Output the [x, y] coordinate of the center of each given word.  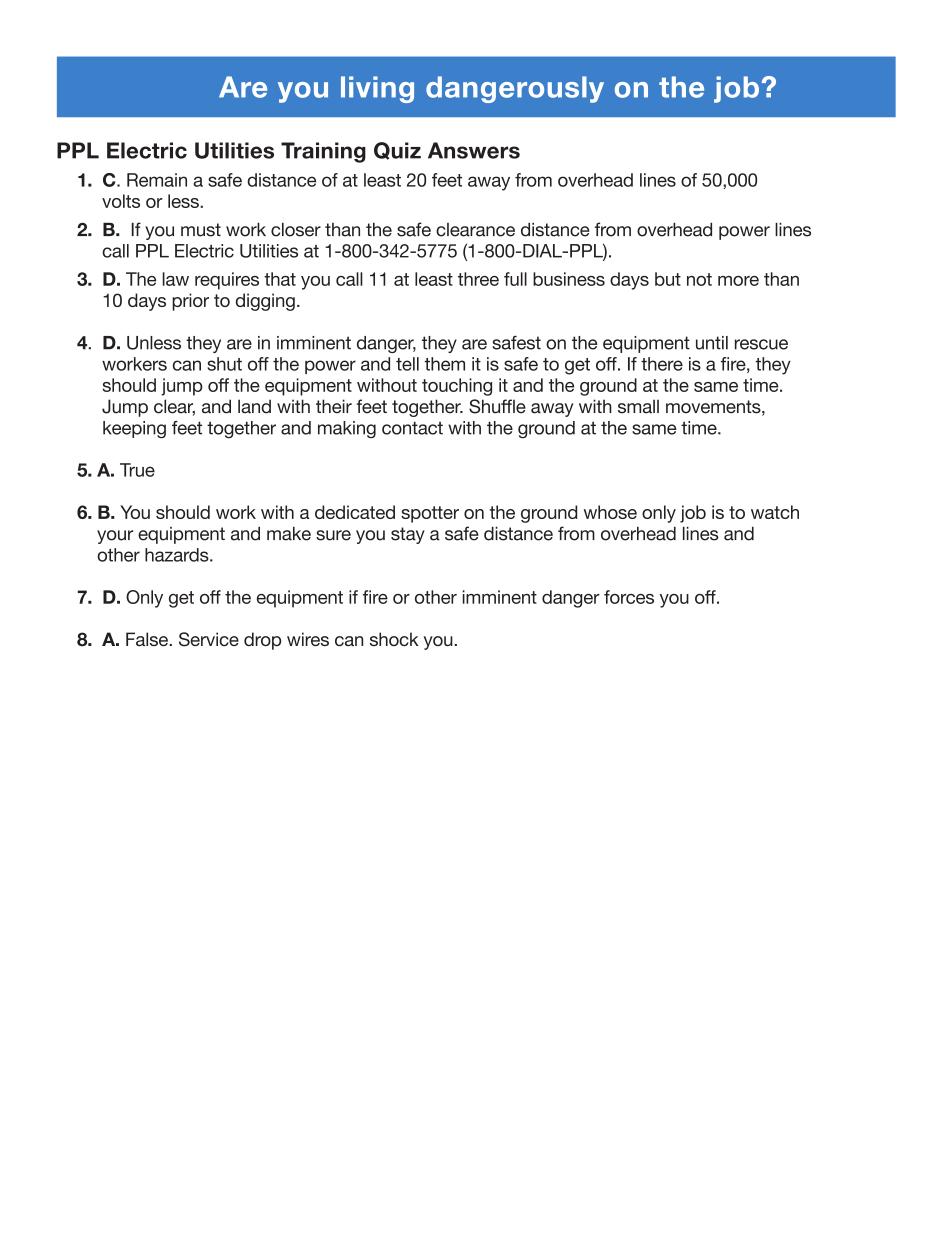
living [377, 89]
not [699, 279]
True [137, 470]
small [638, 406]
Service [209, 639]
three [478, 279]
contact [412, 428]
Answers [474, 150]
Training [323, 152]
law [176, 279]
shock [394, 639]
